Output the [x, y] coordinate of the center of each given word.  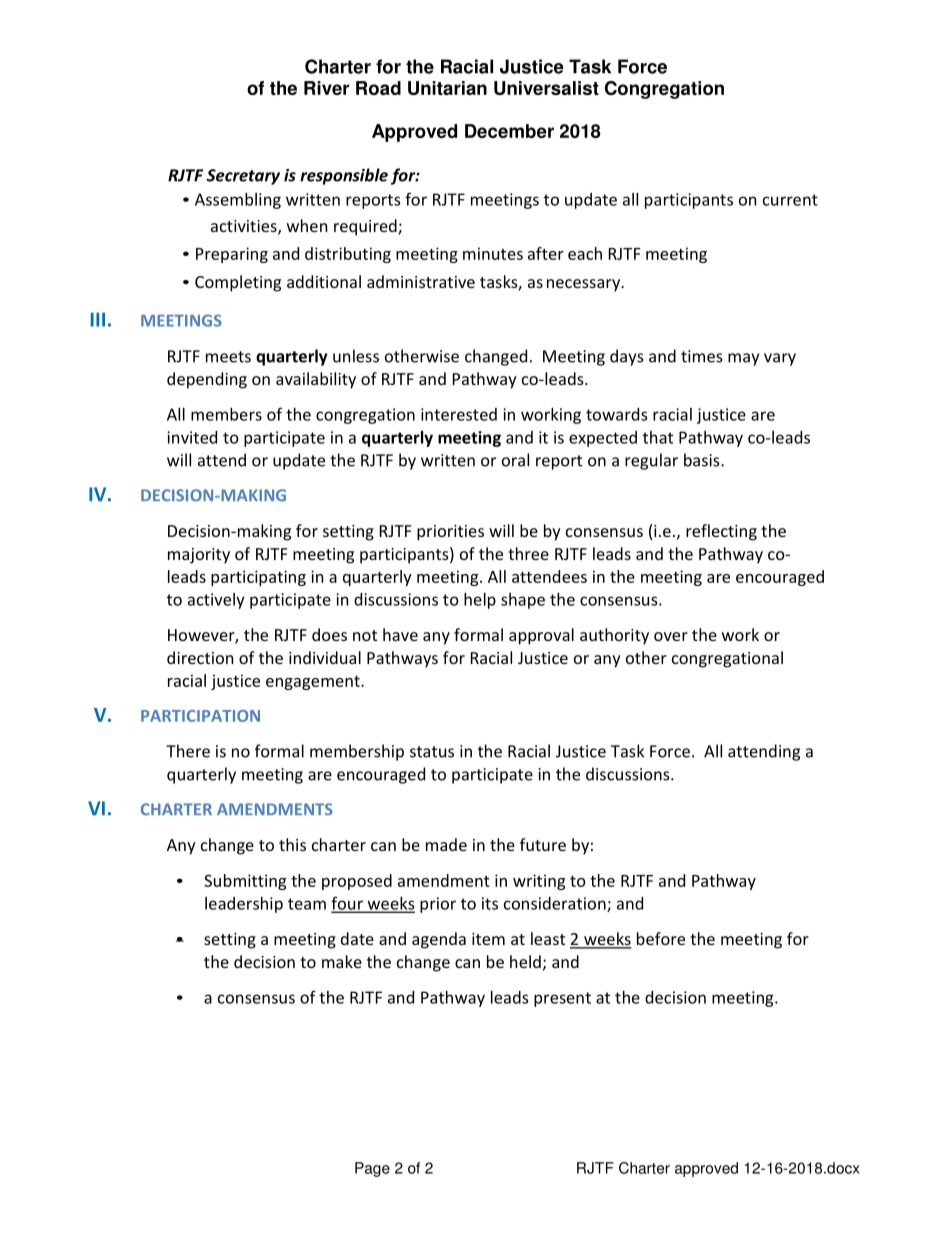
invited [192, 437]
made [446, 844]
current [790, 200]
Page [372, 1169]
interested [459, 414]
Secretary [243, 177]
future [543, 844]
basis [703, 460]
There [188, 751]
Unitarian [447, 88]
